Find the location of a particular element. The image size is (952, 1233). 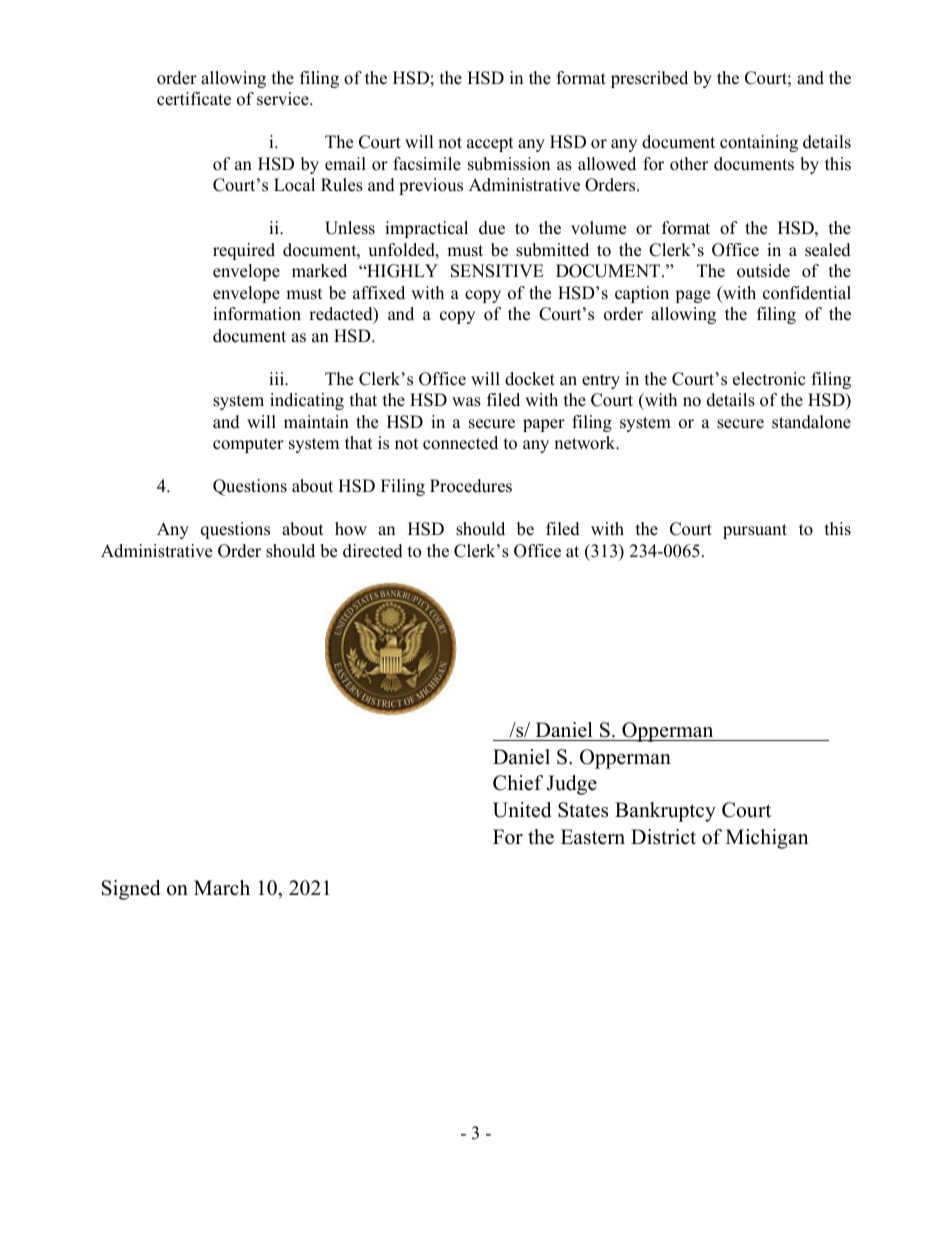

containing is located at coordinates (759, 143).
